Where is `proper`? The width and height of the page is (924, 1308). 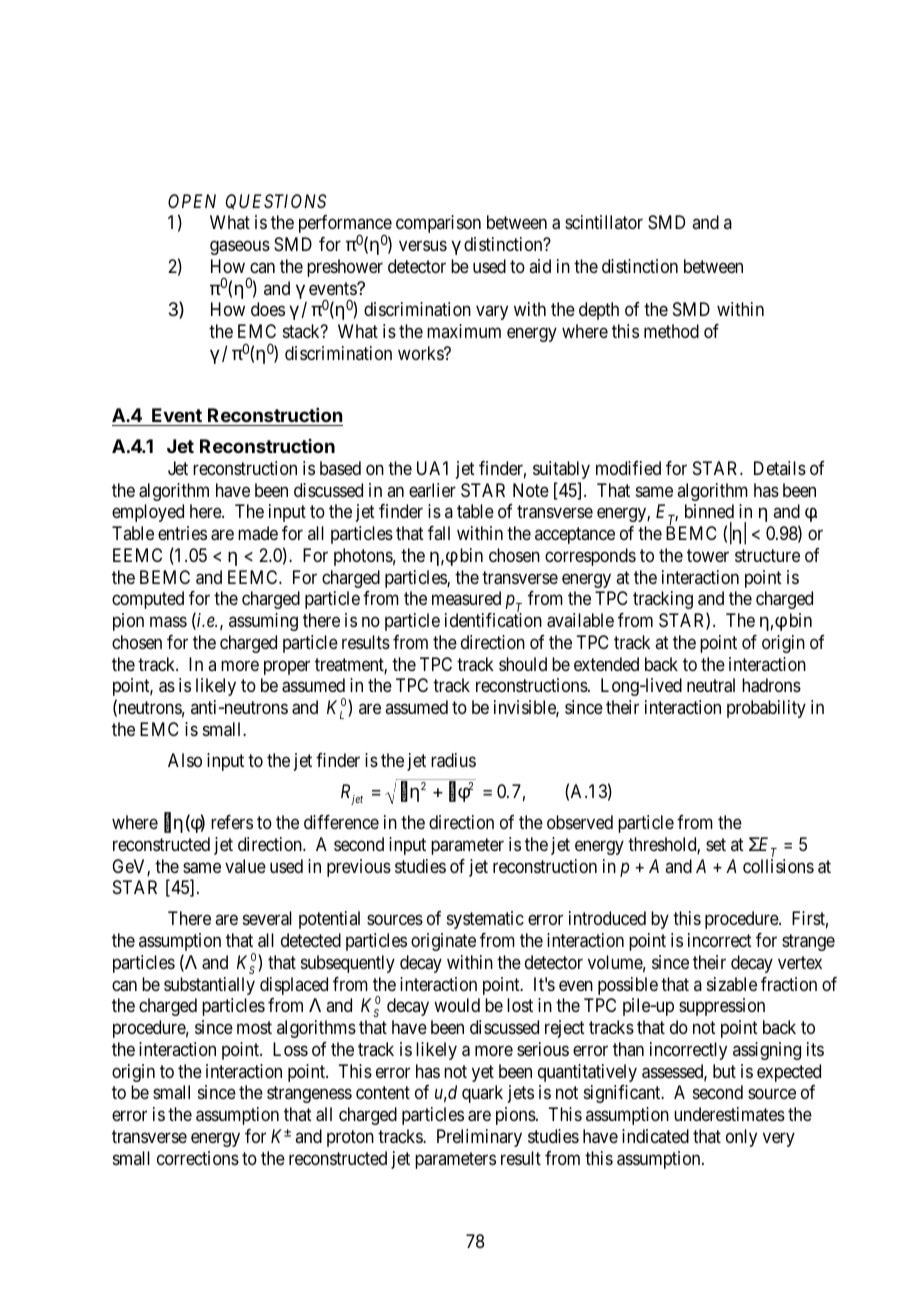
proper is located at coordinates (287, 667).
